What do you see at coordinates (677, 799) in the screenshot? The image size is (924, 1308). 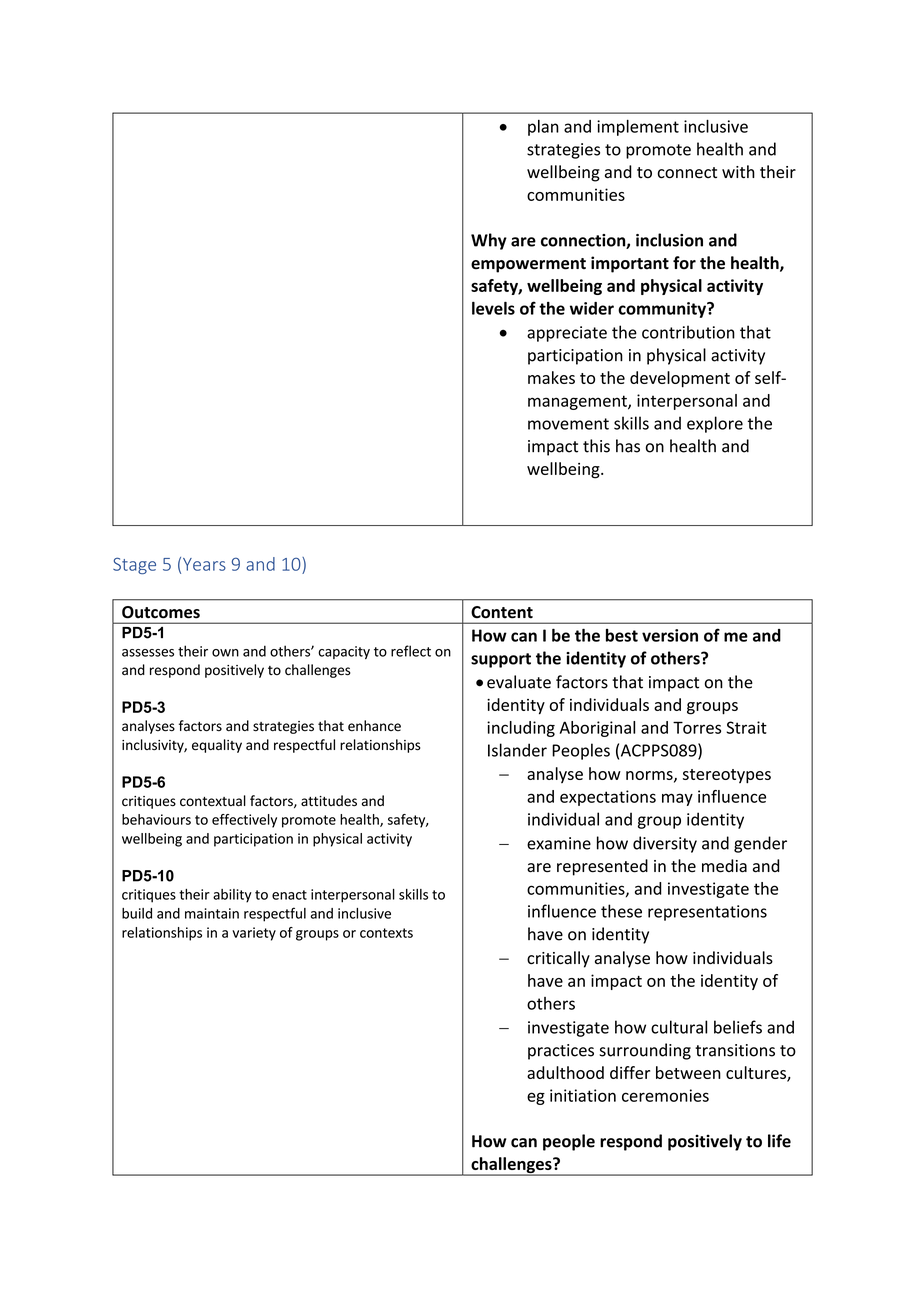 I see `may` at bounding box center [677, 799].
